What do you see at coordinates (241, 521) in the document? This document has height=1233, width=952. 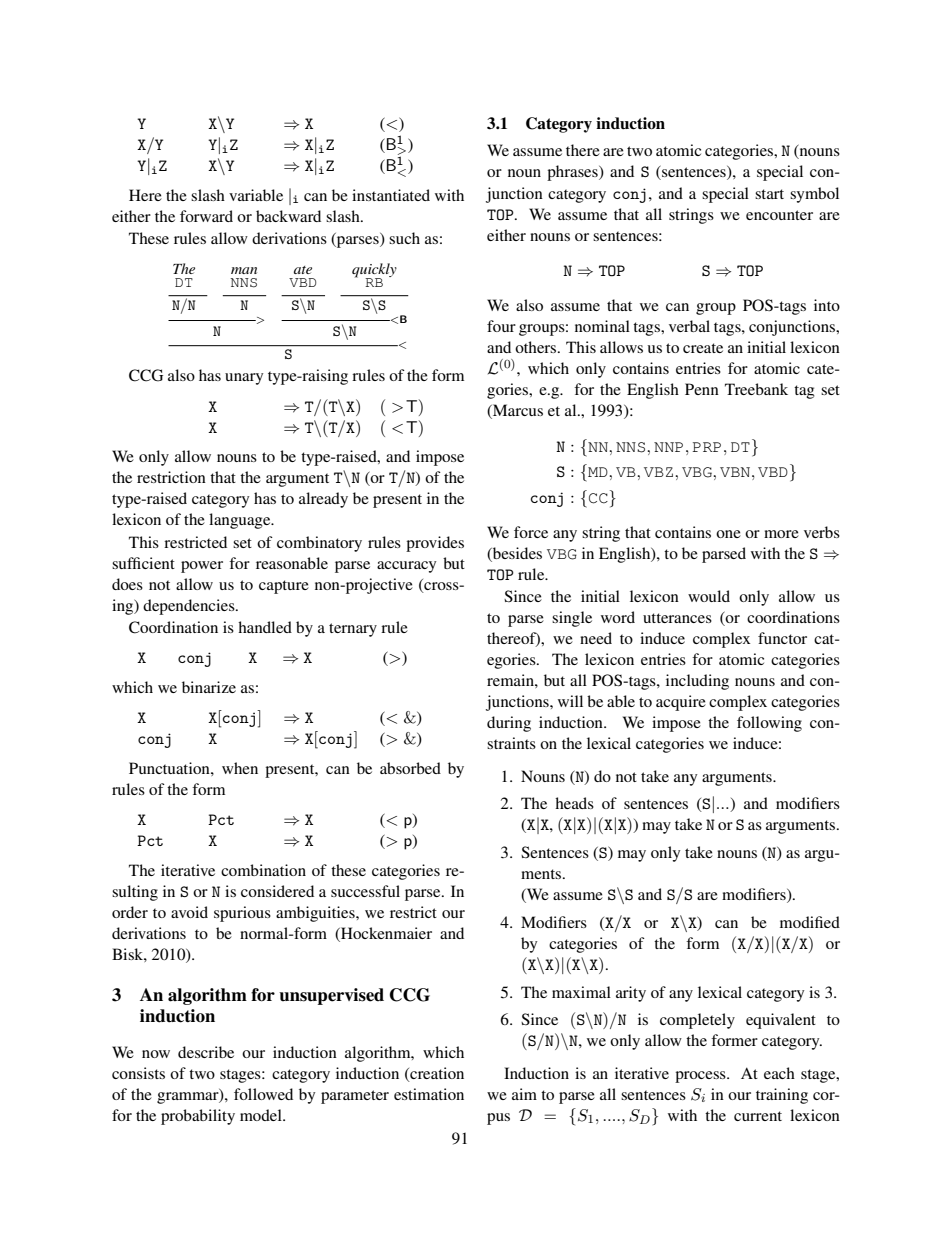 I see `language` at bounding box center [241, 521].
